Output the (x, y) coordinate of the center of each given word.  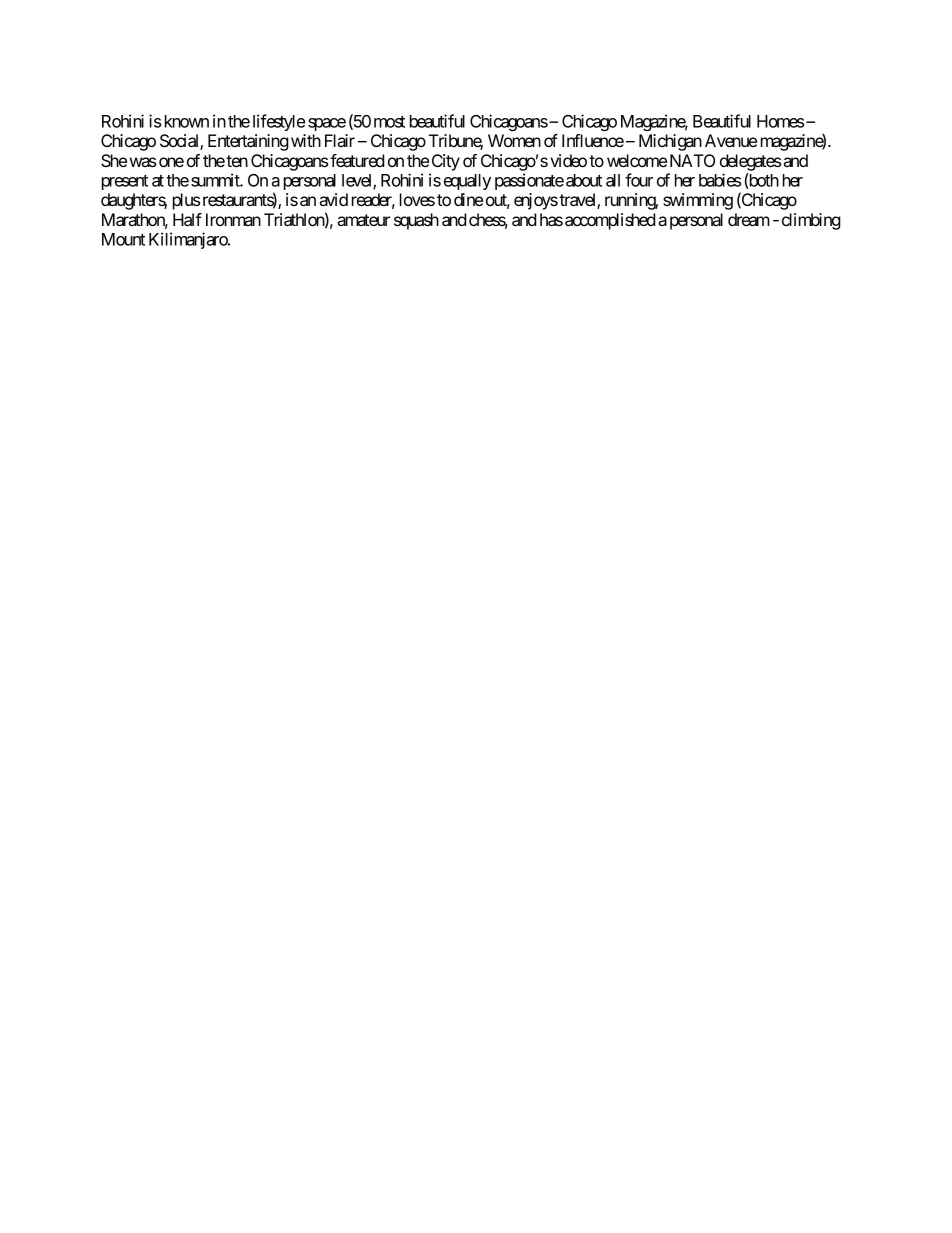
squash (416, 221)
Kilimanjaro (189, 240)
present (125, 182)
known (187, 121)
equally (467, 182)
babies (720, 180)
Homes (780, 121)
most (389, 122)
